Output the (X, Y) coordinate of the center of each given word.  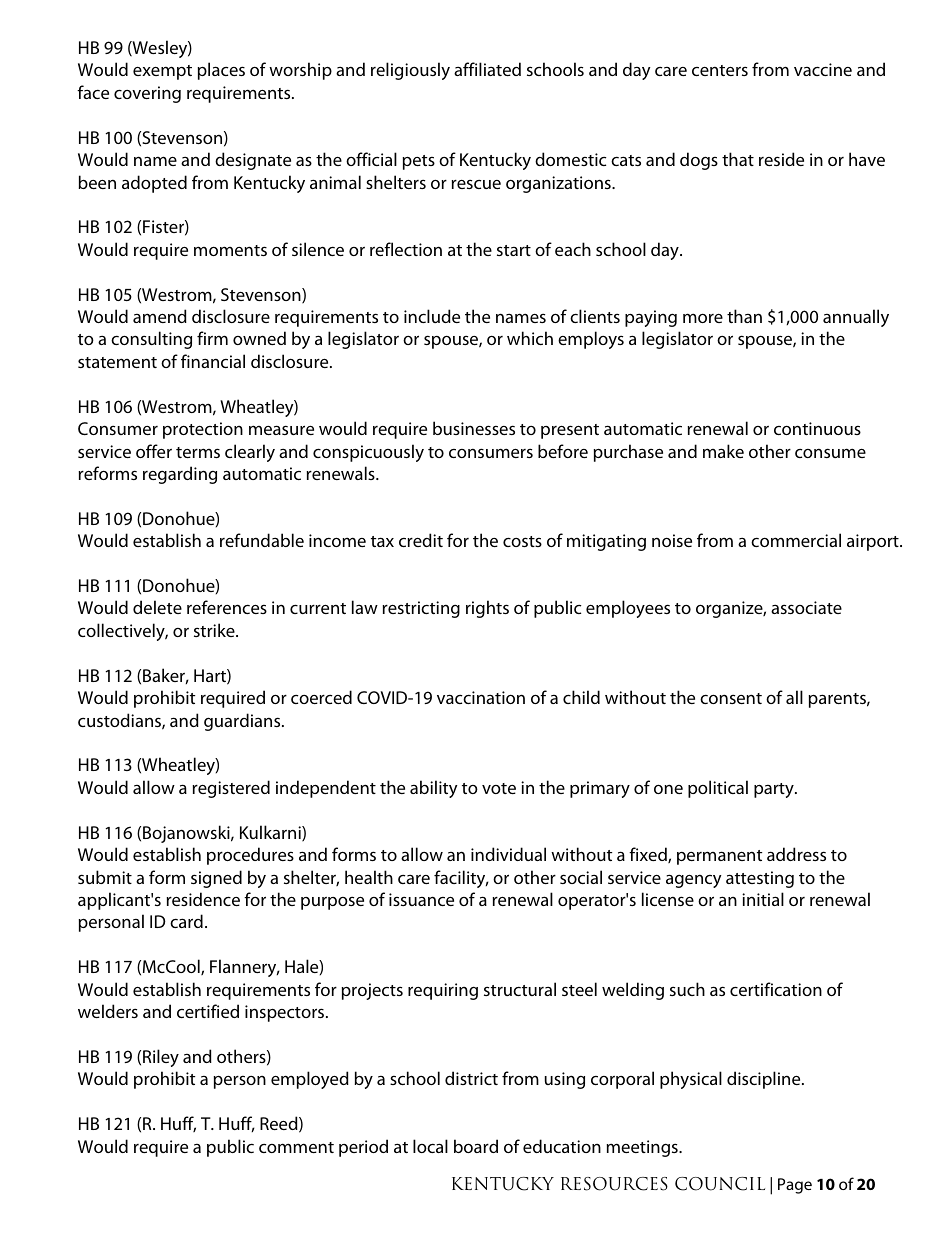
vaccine (823, 69)
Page (795, 1186)
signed (216, 879)
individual (508, 854)
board (476, 1146)
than (744, 316)
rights (487, 609)
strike (215, 630)
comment (296, 1147)
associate (806, 607)
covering (147, 94)
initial (763, 899)
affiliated (487, 69)
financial (213, 361)
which (530, 338)
